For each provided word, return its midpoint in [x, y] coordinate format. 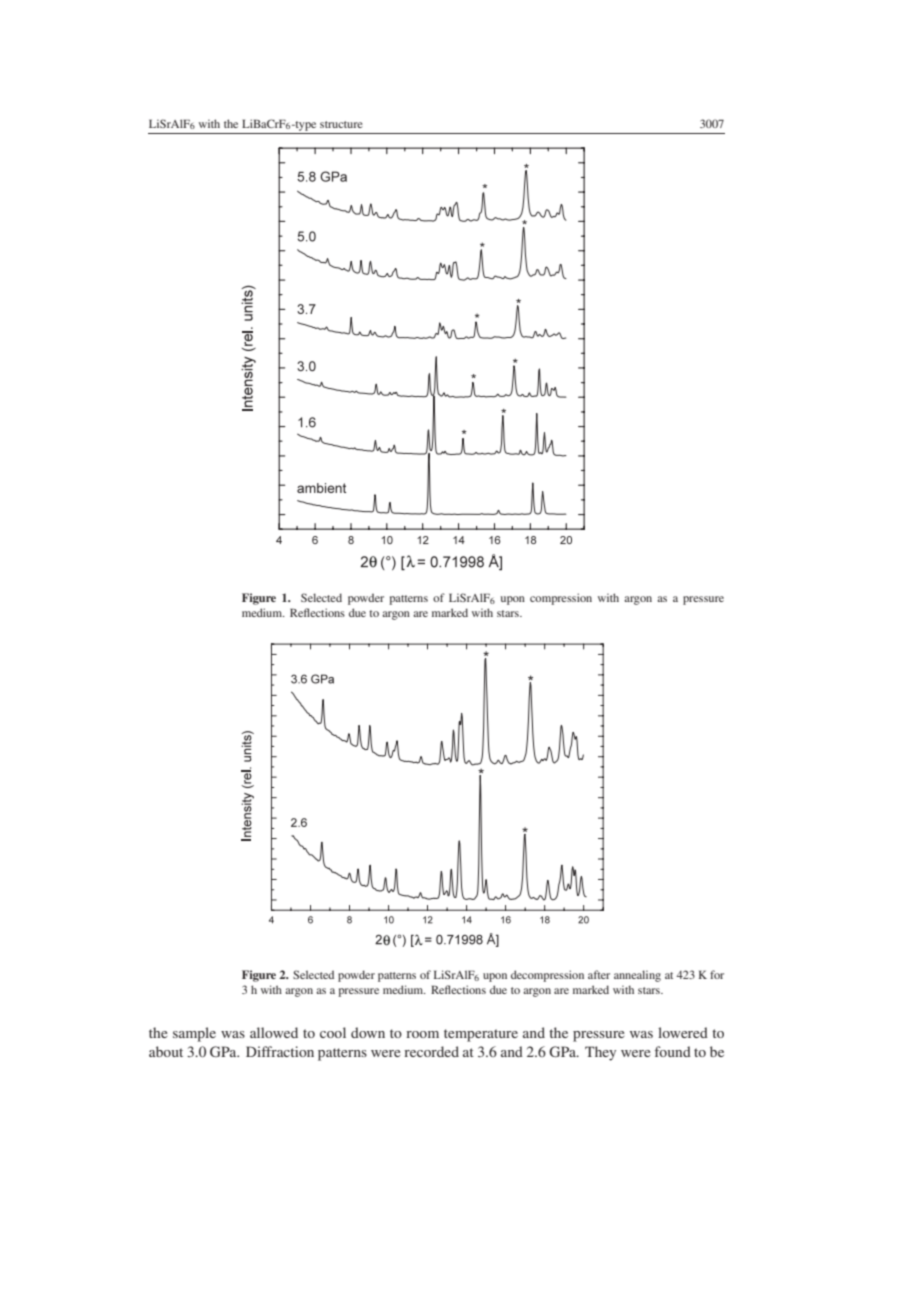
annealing [637, 976]
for [717, 974]
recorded [431, 1051]
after [599, 974]
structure [341, 124]
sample [194, 1034]
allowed [274, 1032]
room [422, 1034]
